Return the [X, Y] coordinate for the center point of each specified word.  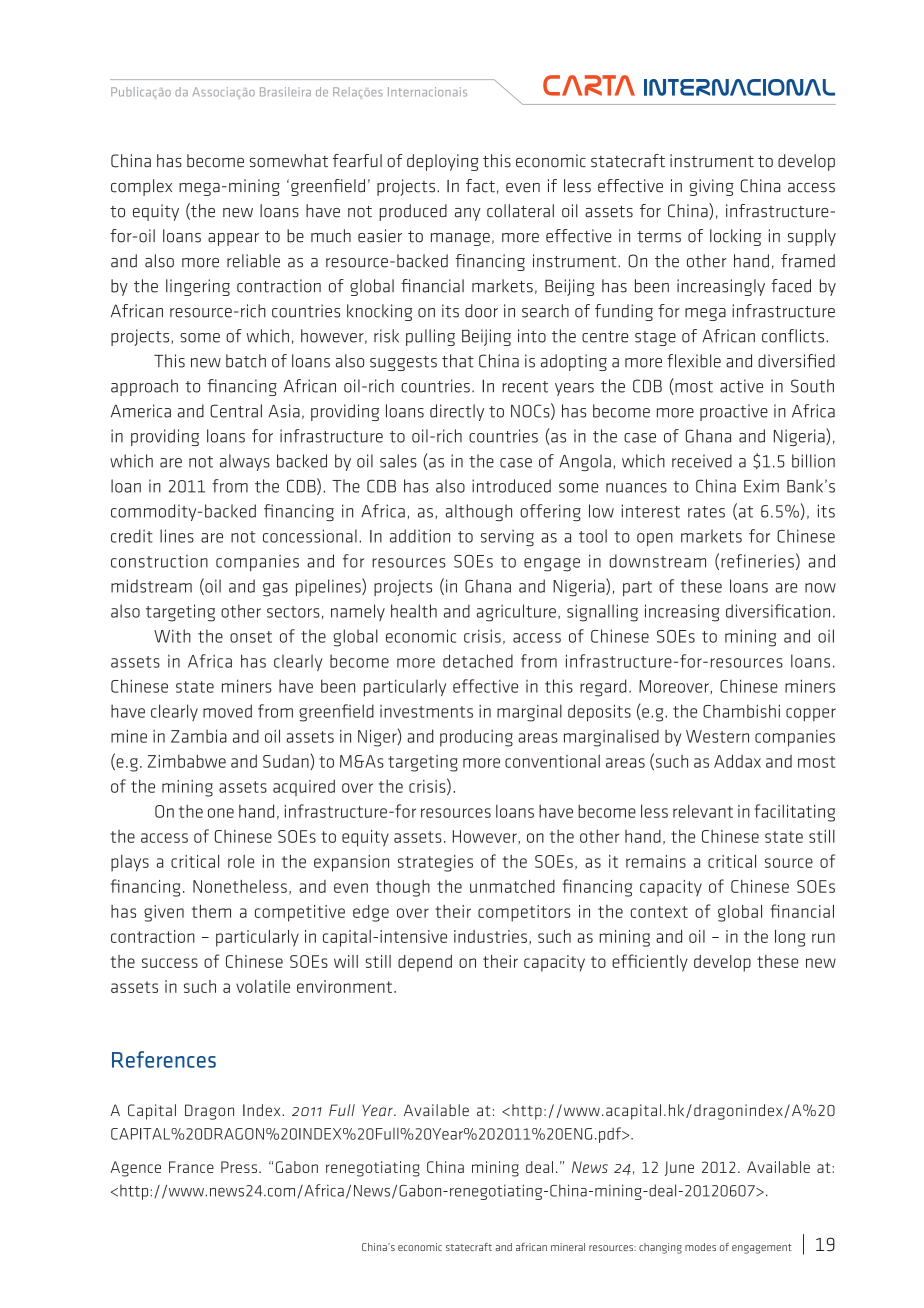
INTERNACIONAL [739, 87]
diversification [778, 611]
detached [478, 661]
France [191, 1167]
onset [251, 637]
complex [141, 187]
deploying [443, 162]
